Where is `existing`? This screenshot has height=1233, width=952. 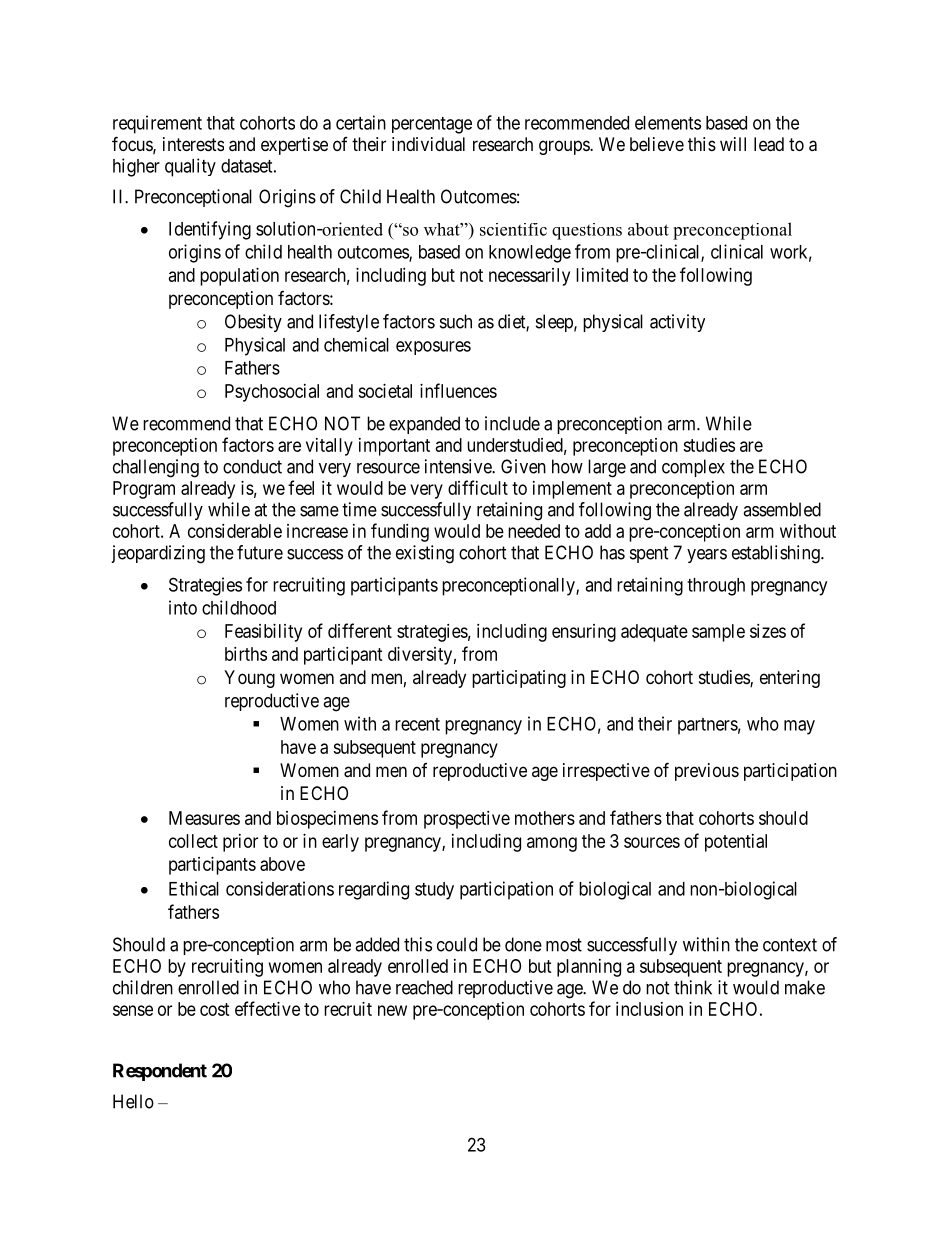 existing is located at coordinates (425, 554).
